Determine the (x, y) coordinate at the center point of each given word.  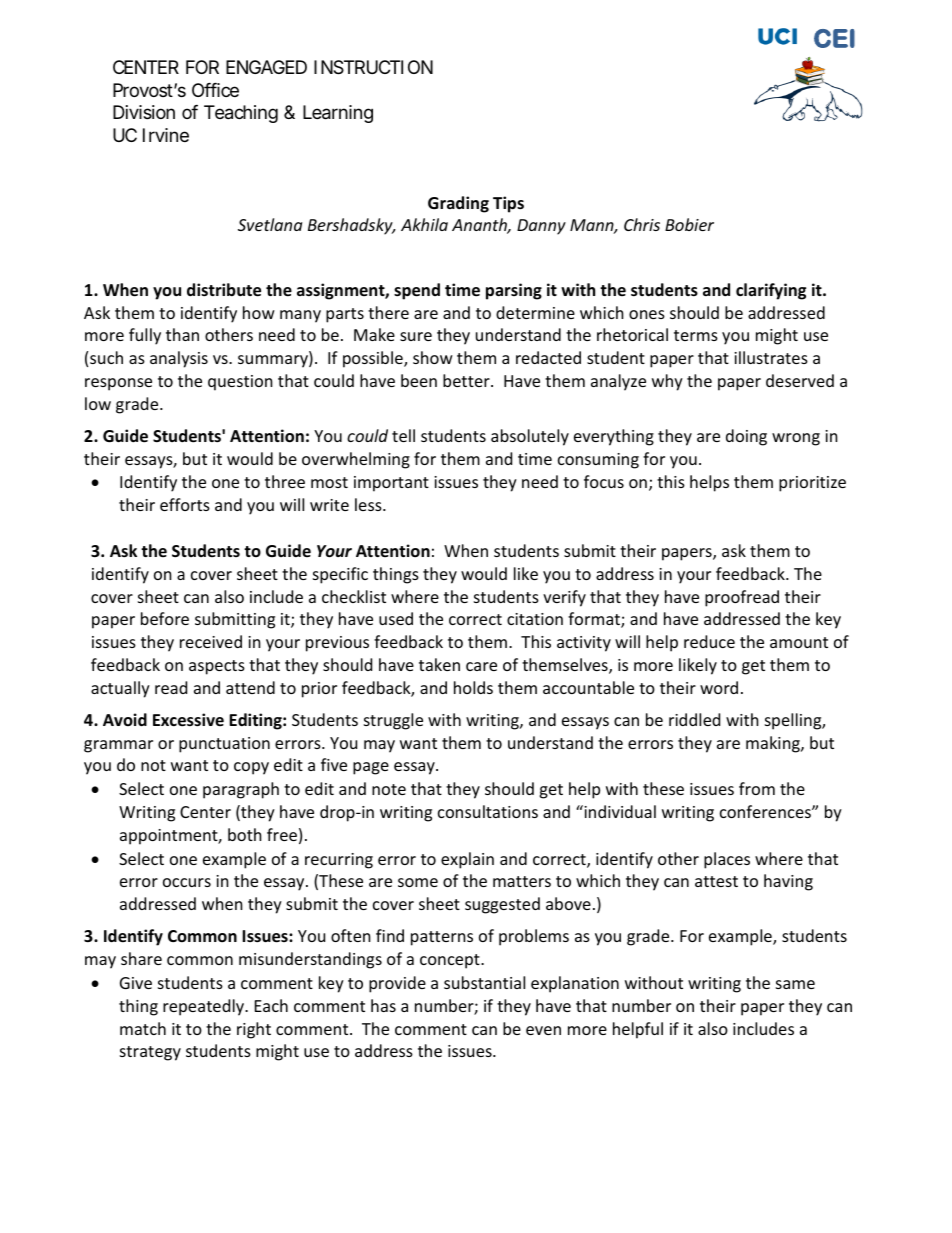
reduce (709, 641)
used (396, 618)
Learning (338, 114)
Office (215, 90)
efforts (185, 504)
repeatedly (205, 1007)
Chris (642, 224)
